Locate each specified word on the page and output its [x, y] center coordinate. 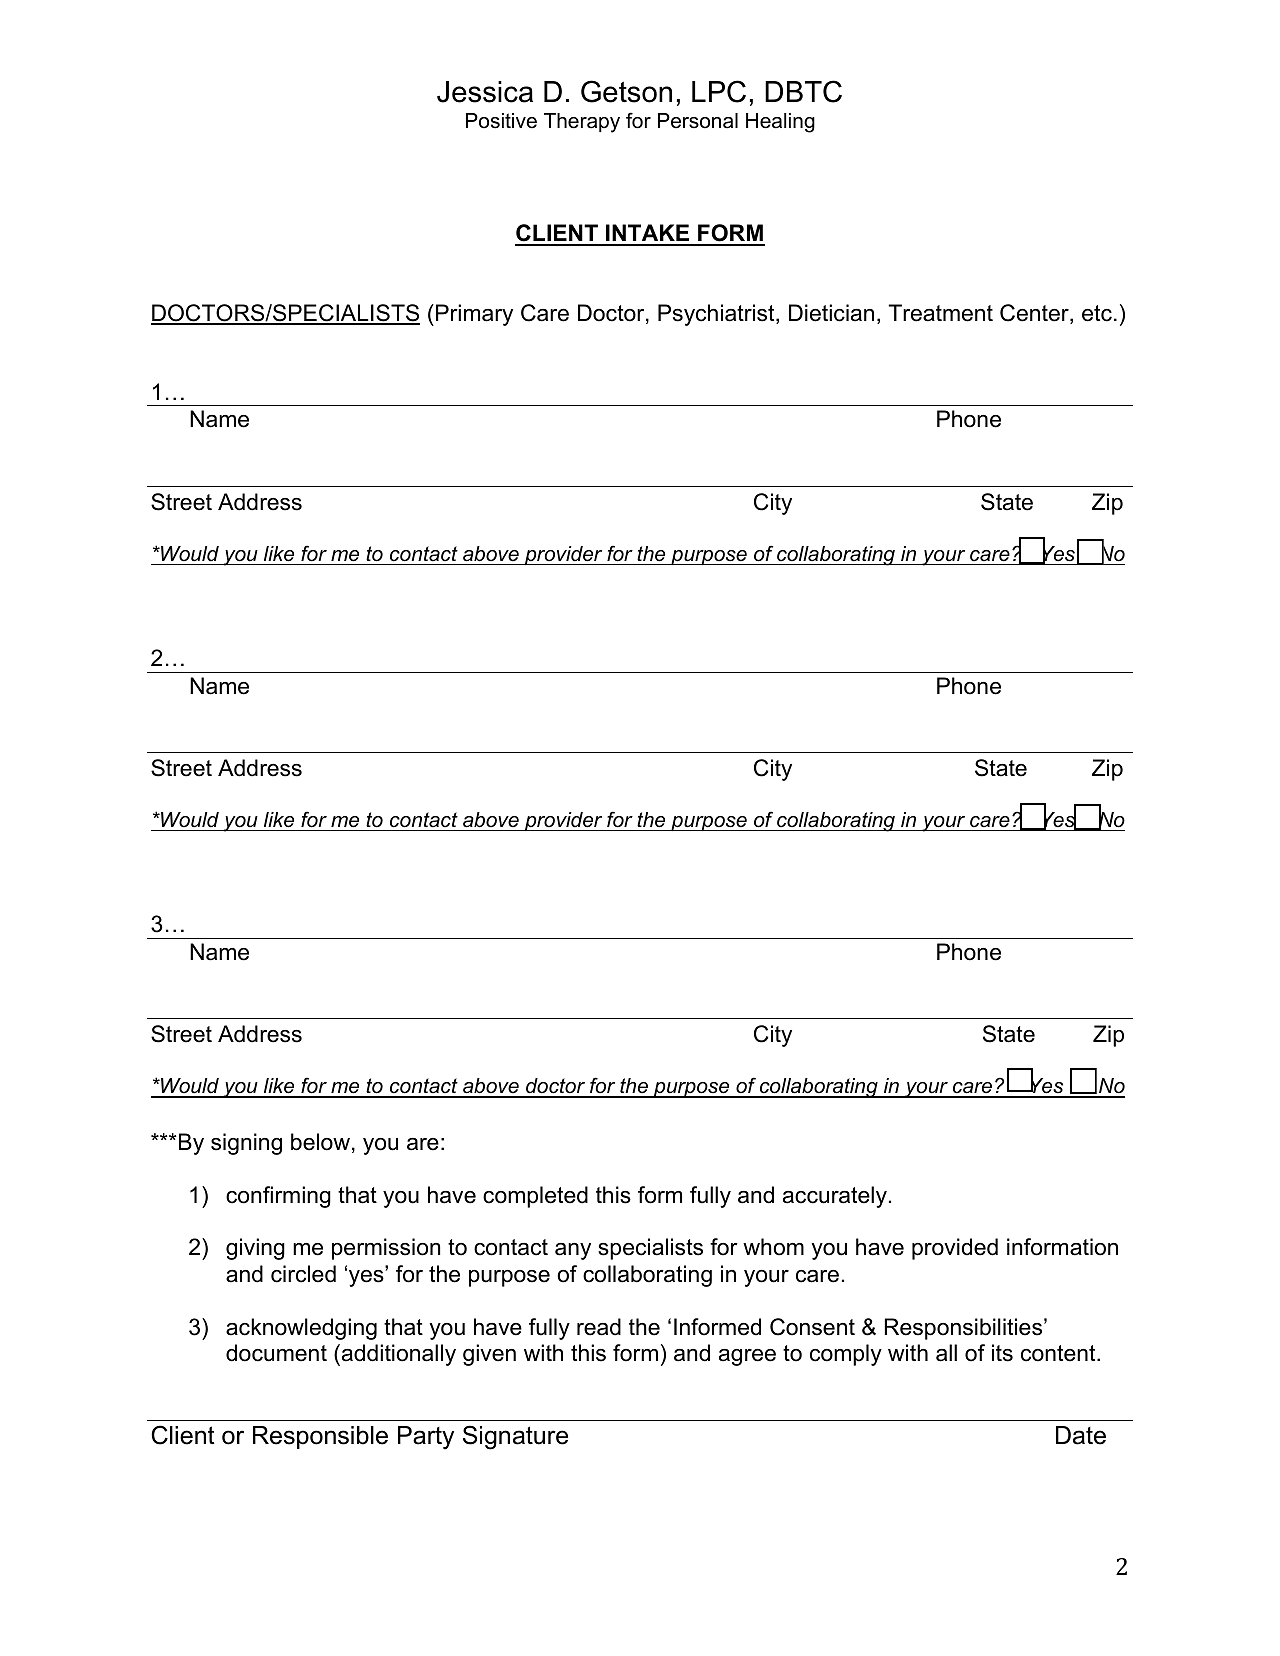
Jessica [485, 92]
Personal [698, 121]
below [320, 1142]
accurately [835, 1197]
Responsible [320, 1437]
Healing [780, 123]
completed [535, 1197]
